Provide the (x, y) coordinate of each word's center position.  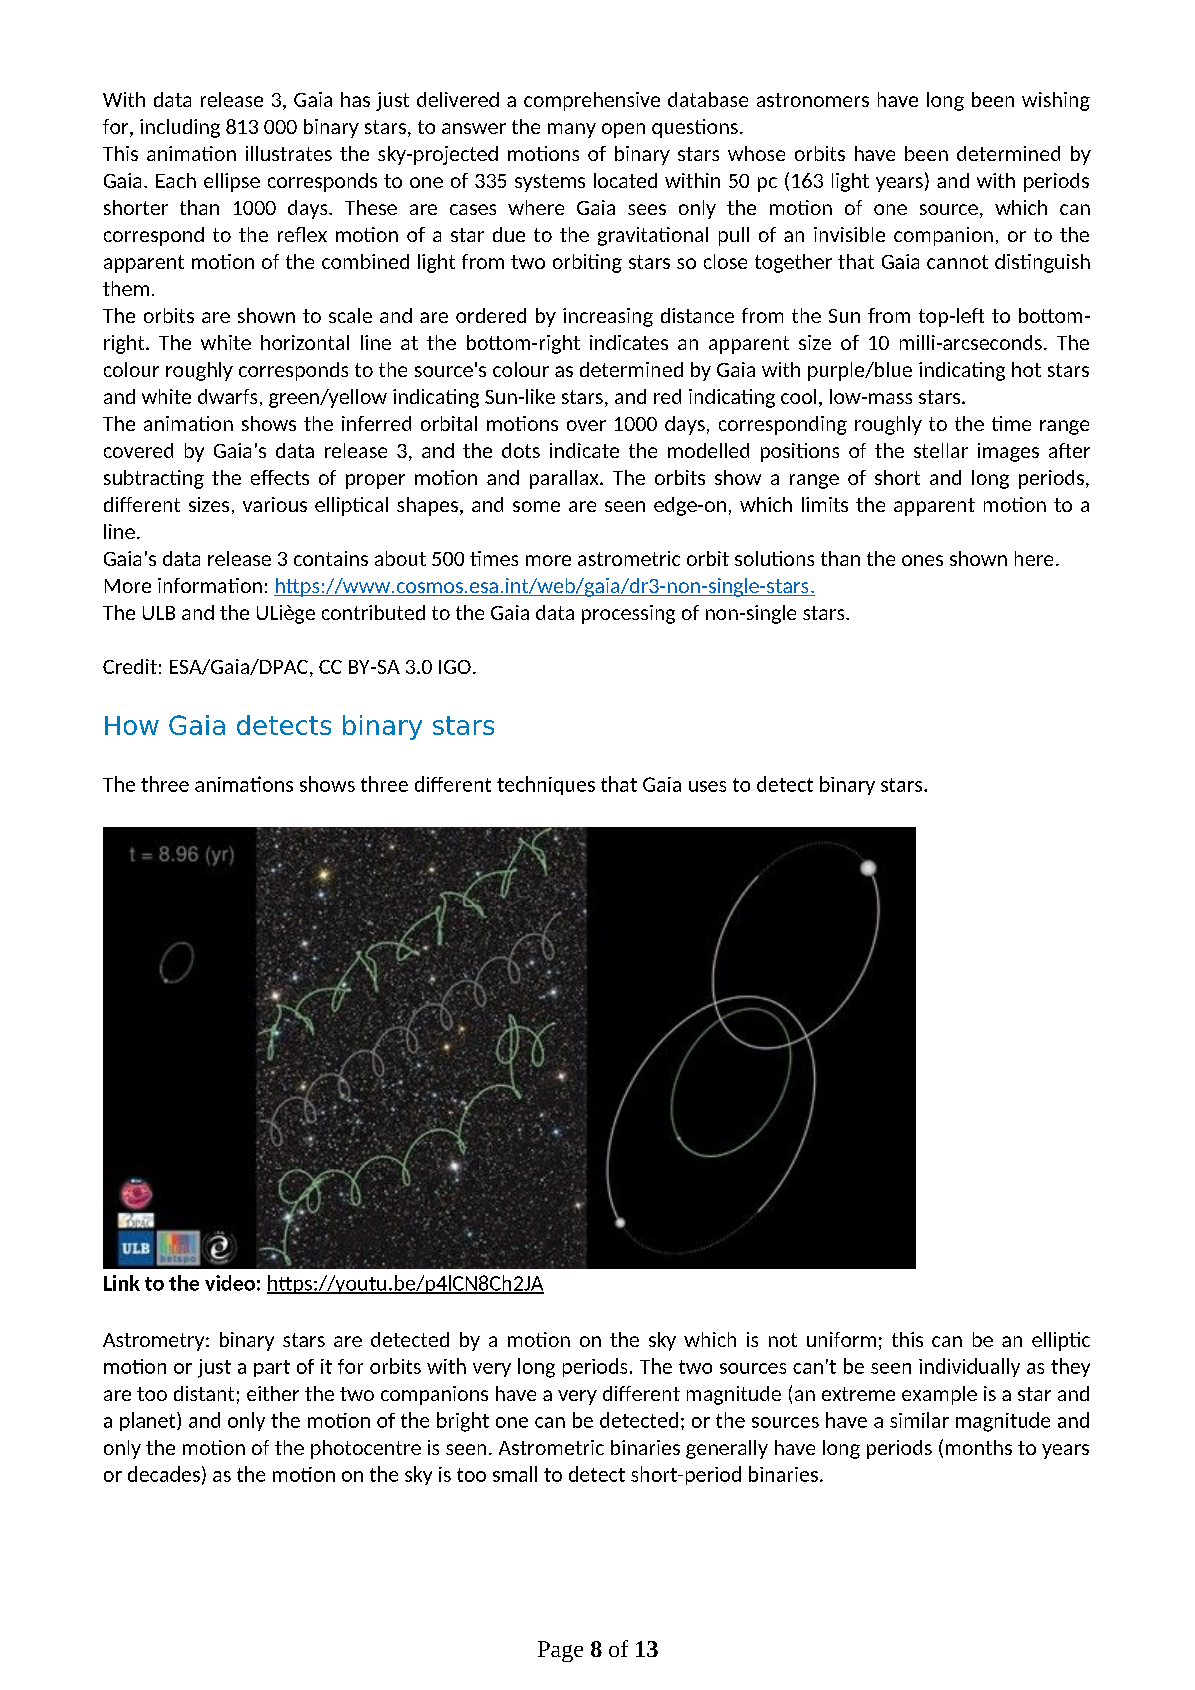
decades (164, 1474)
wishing (1056, 101)
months (979, 1447)
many (572, 130)
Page (560, 1651)
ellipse (232, 182)
